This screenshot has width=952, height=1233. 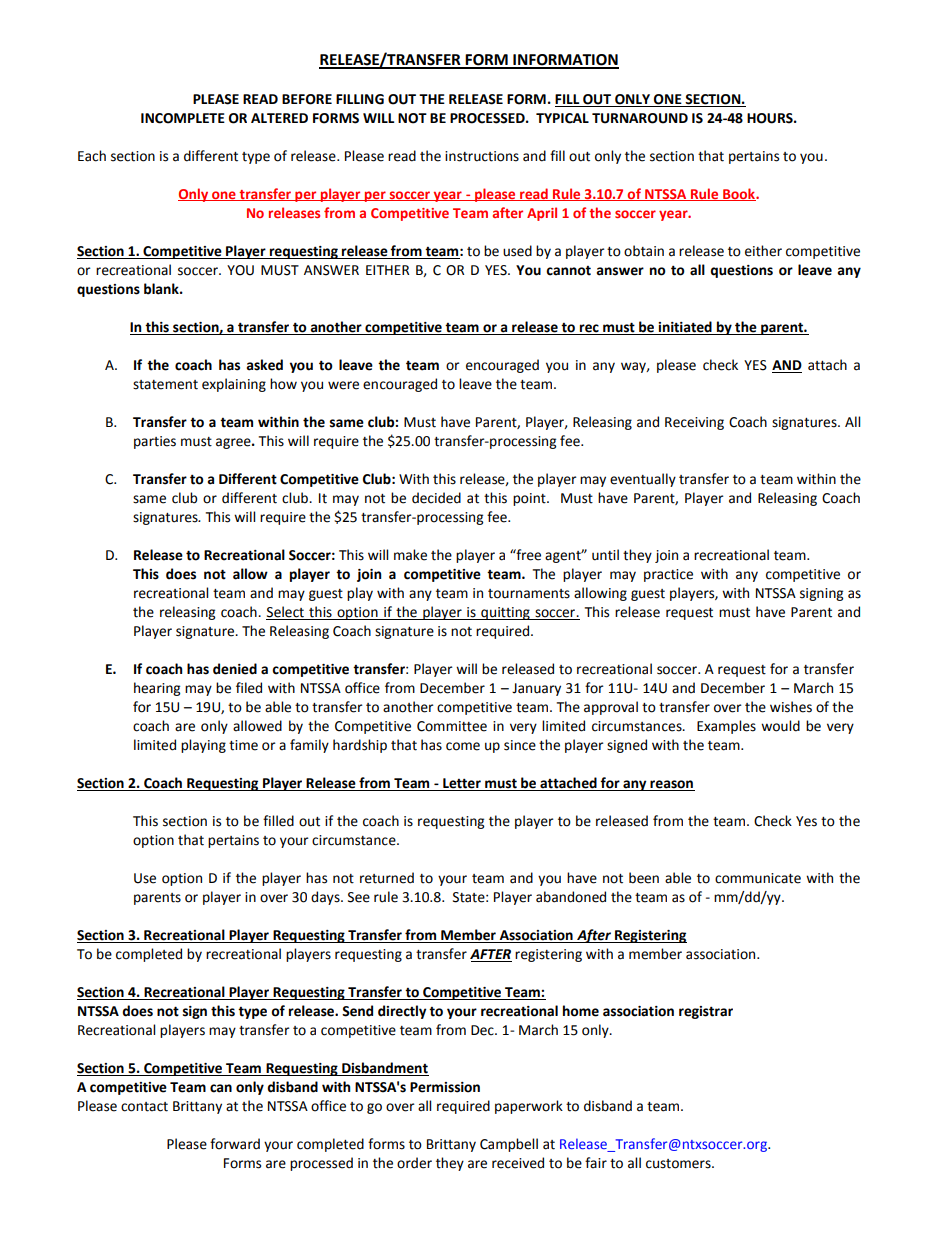 What do you see at coordinates (183, 118) in the screenshot?
I see `INCOMPLETE` at bounding box center [183, 118].
